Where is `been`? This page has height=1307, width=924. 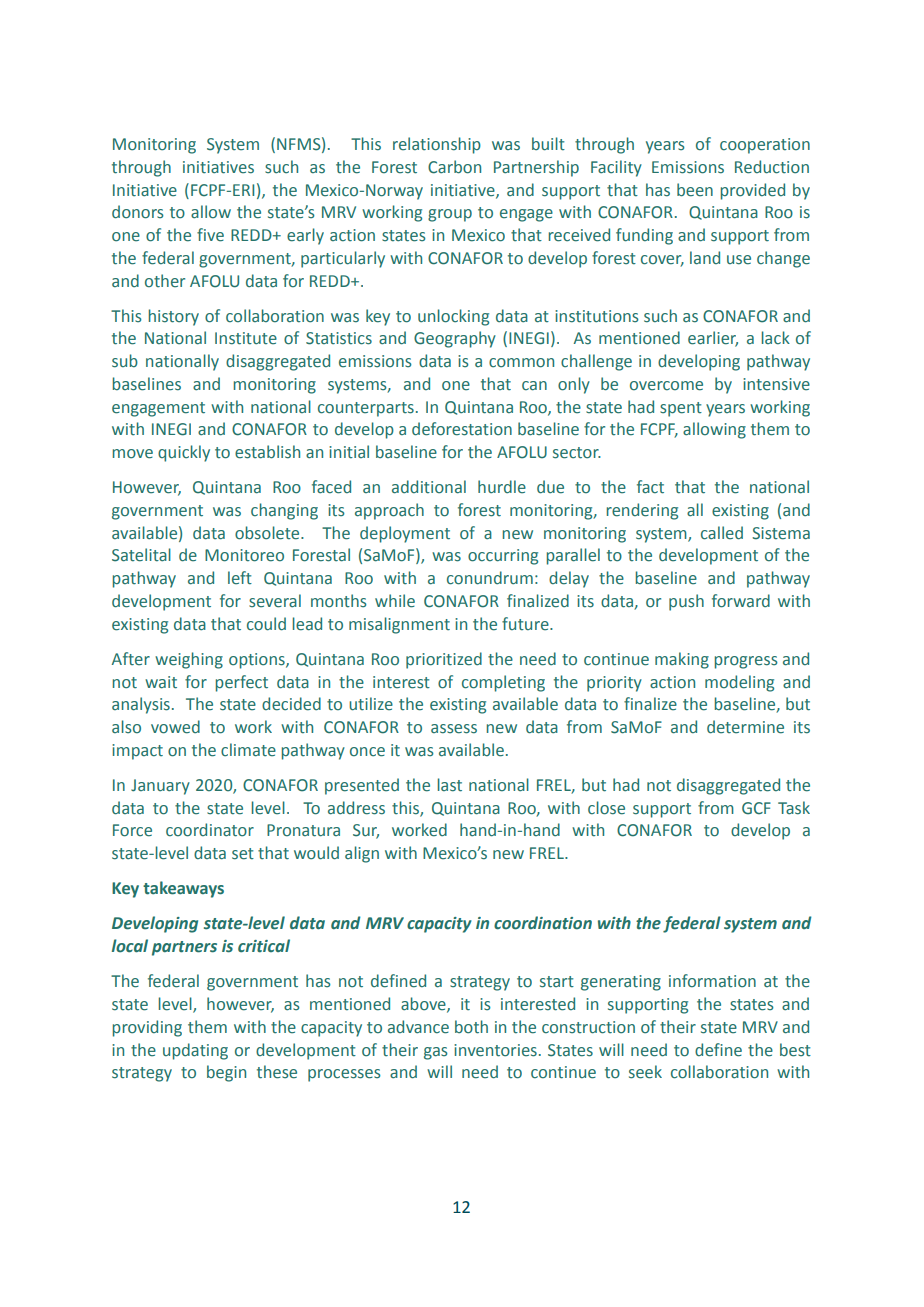
been is located at coordinates (695, 190).
